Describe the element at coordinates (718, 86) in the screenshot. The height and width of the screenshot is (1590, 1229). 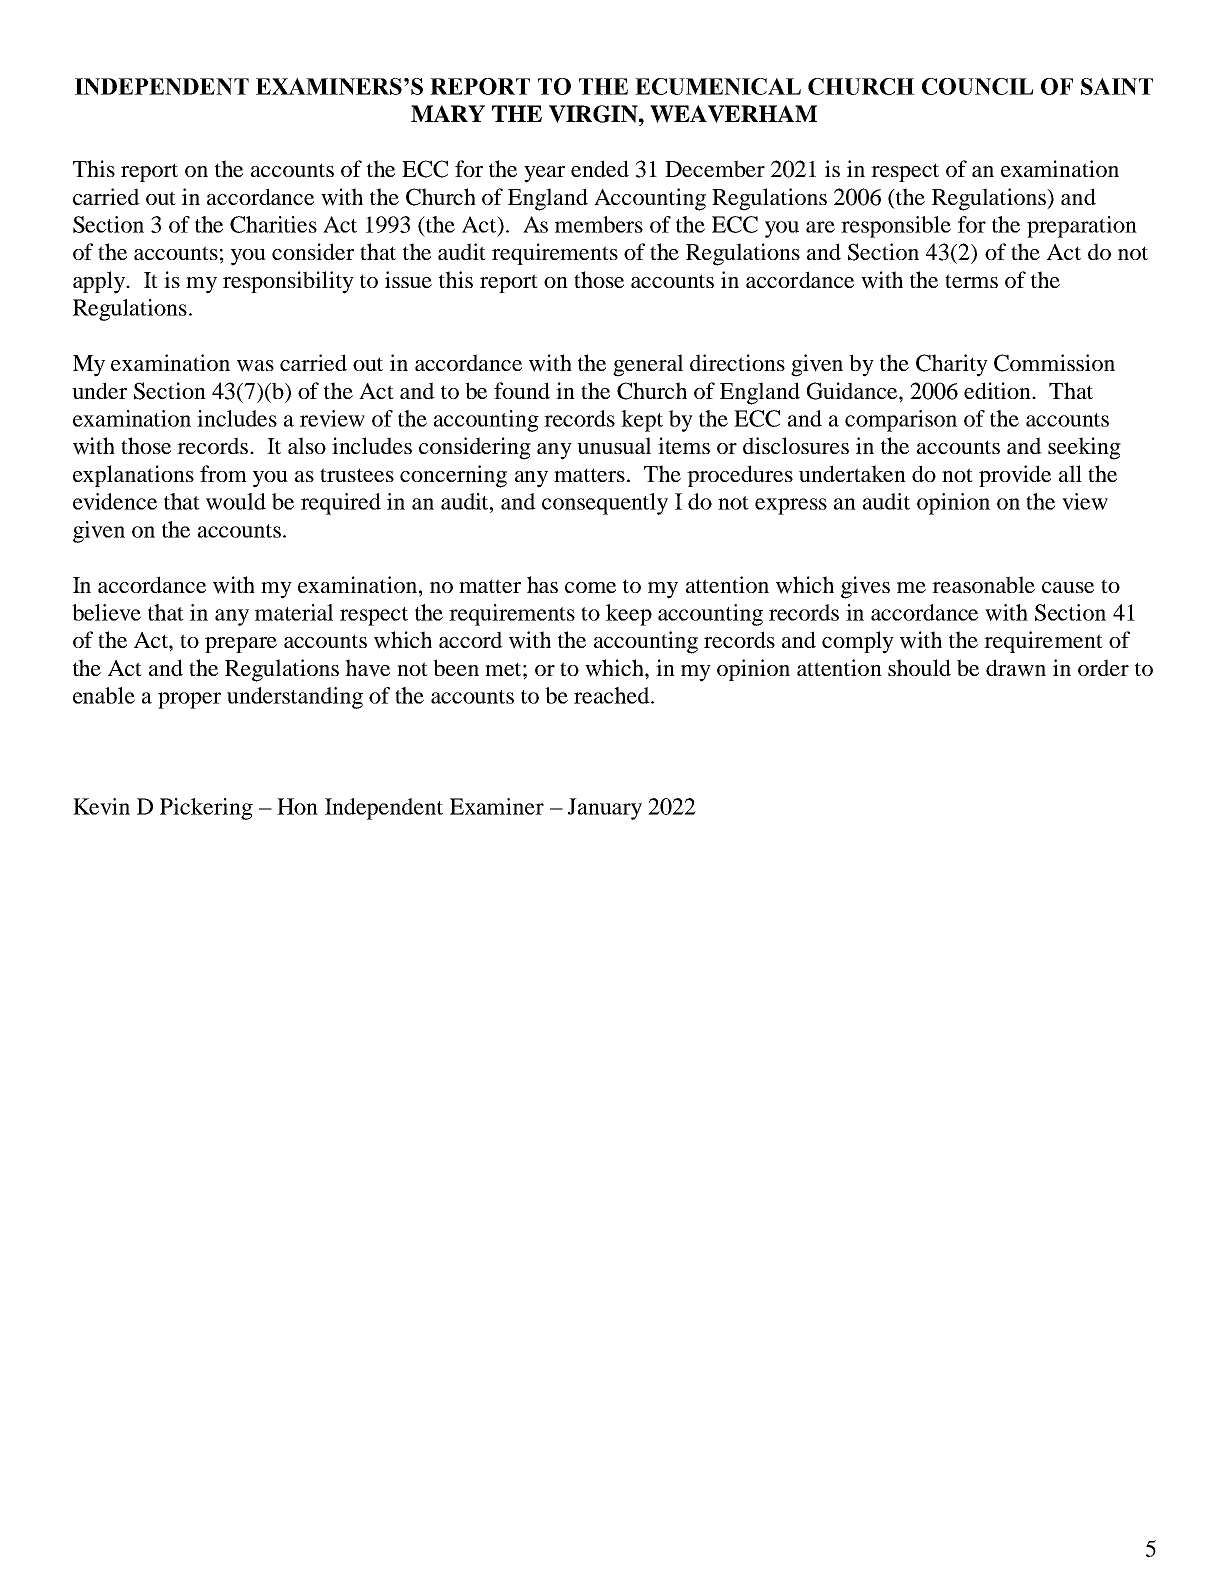
I see `ECUMENICAL` at that location.
